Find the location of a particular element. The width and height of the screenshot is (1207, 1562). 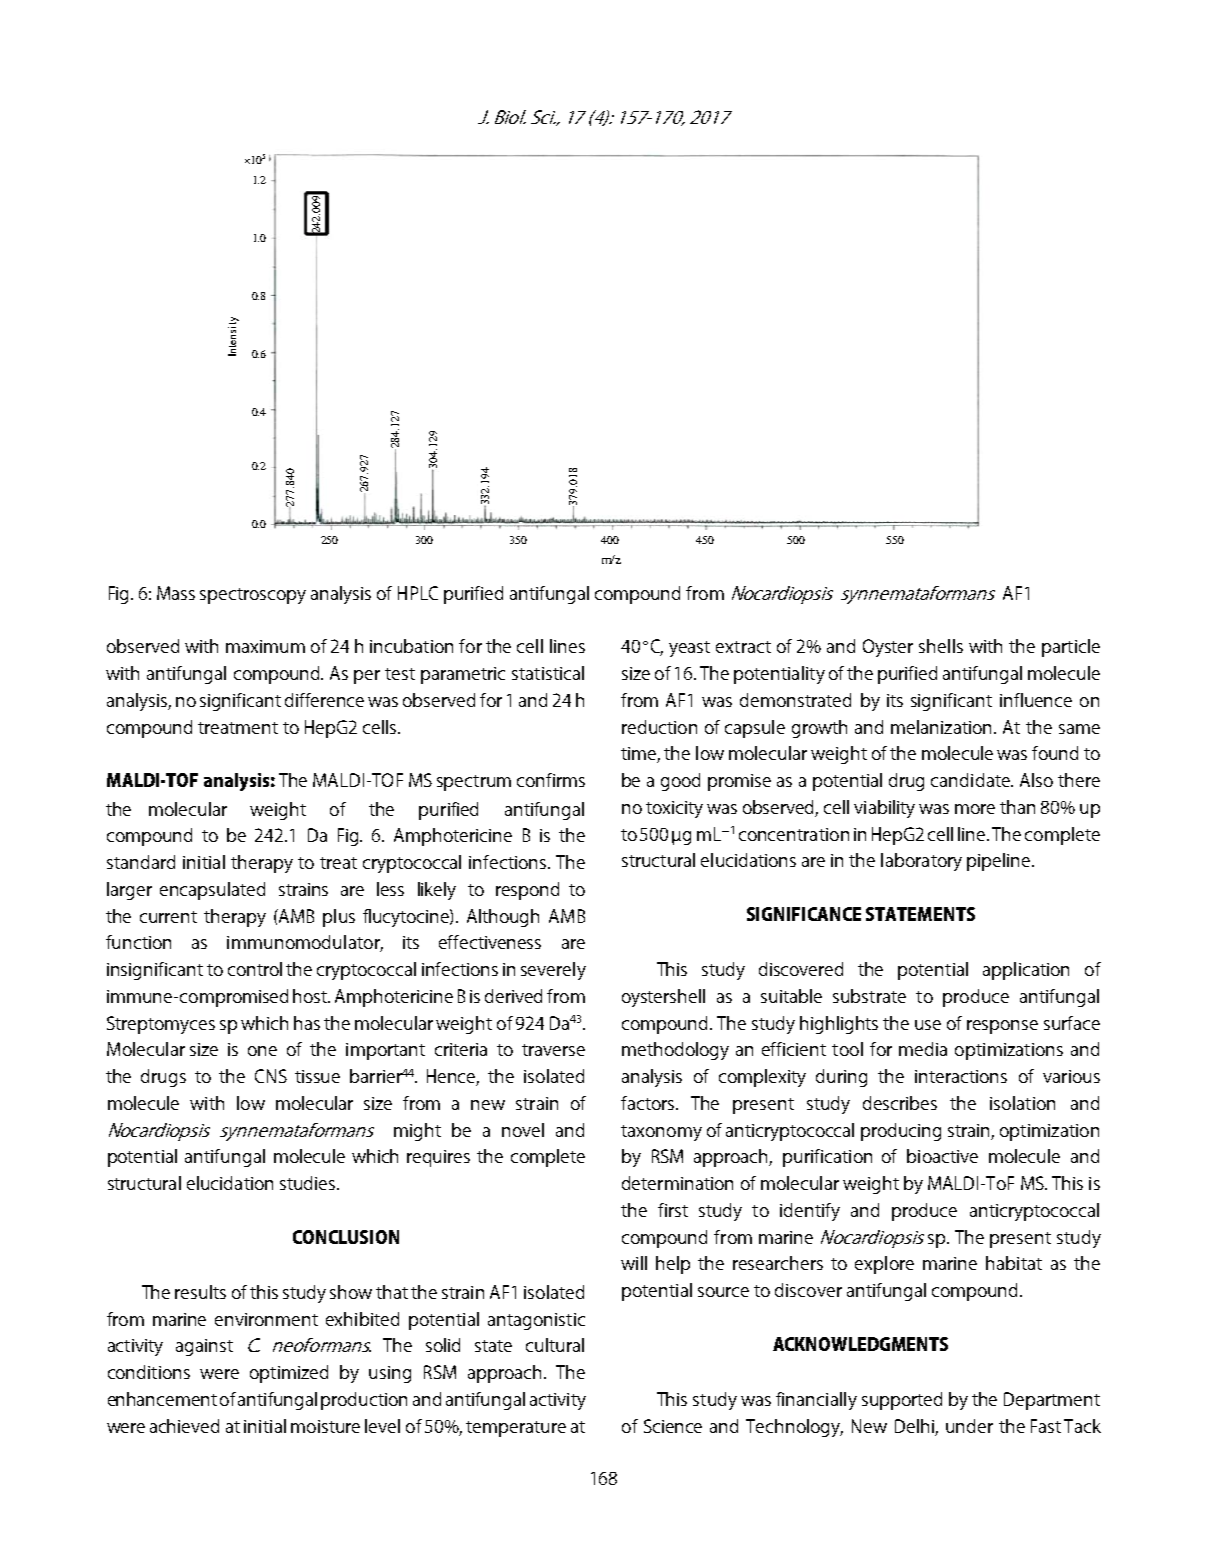

yeast is located at coordinates (689, 649).
